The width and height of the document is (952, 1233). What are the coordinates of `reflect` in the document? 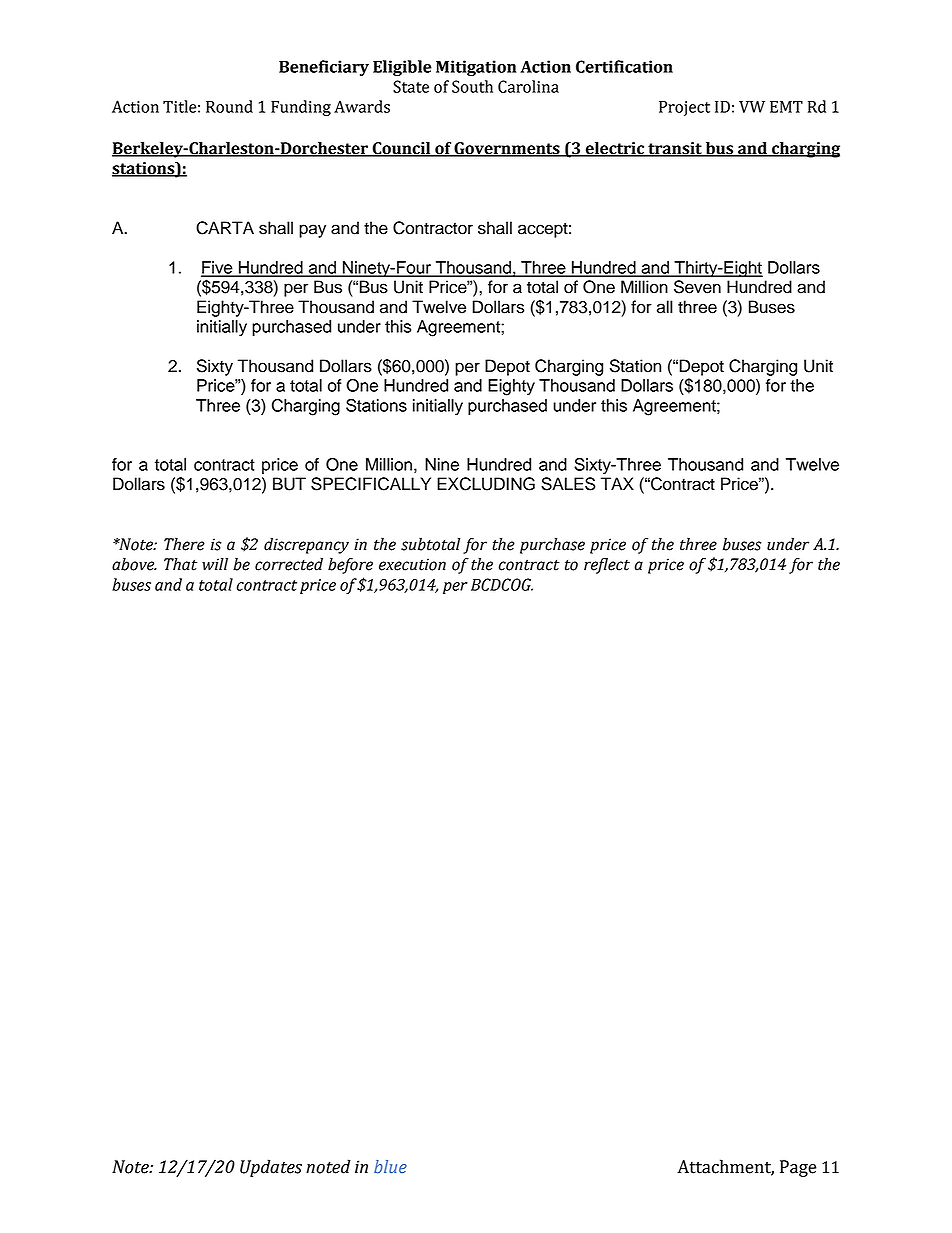 It's located at (607, 566).
